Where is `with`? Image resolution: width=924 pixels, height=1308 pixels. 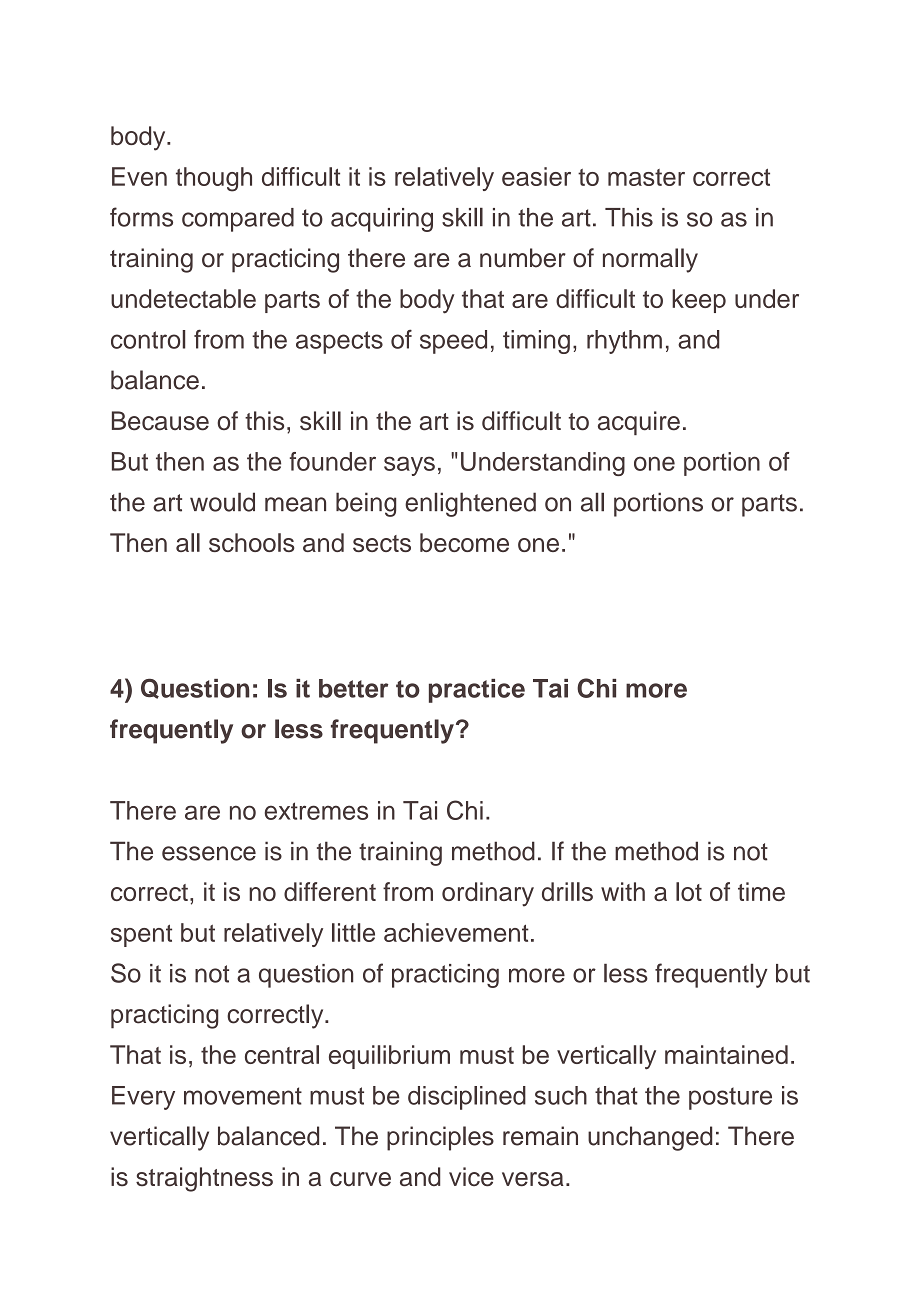
with is located at coordinates (623, 891).
